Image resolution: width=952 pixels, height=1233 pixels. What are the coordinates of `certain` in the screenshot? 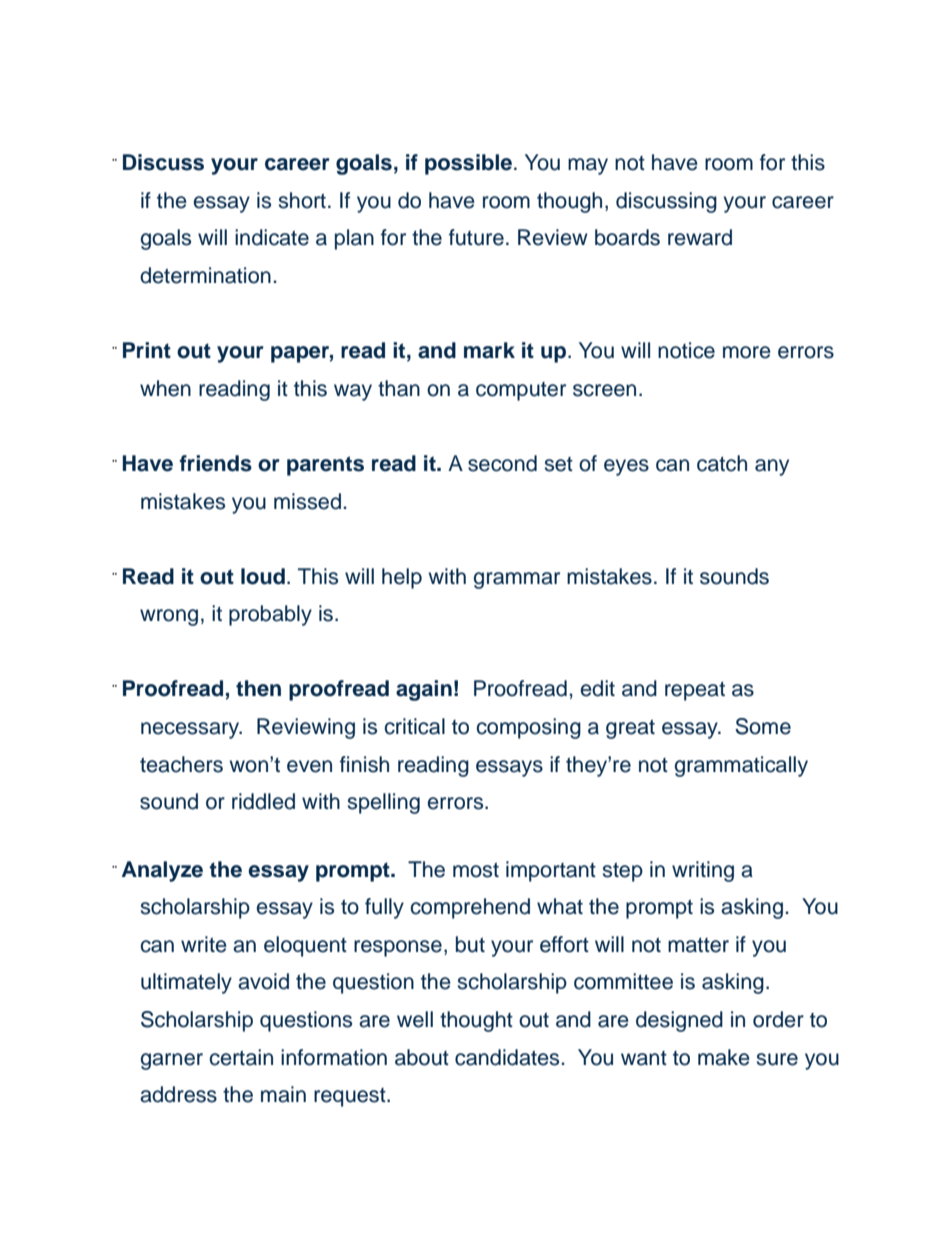 It's located at (241, 1057).
